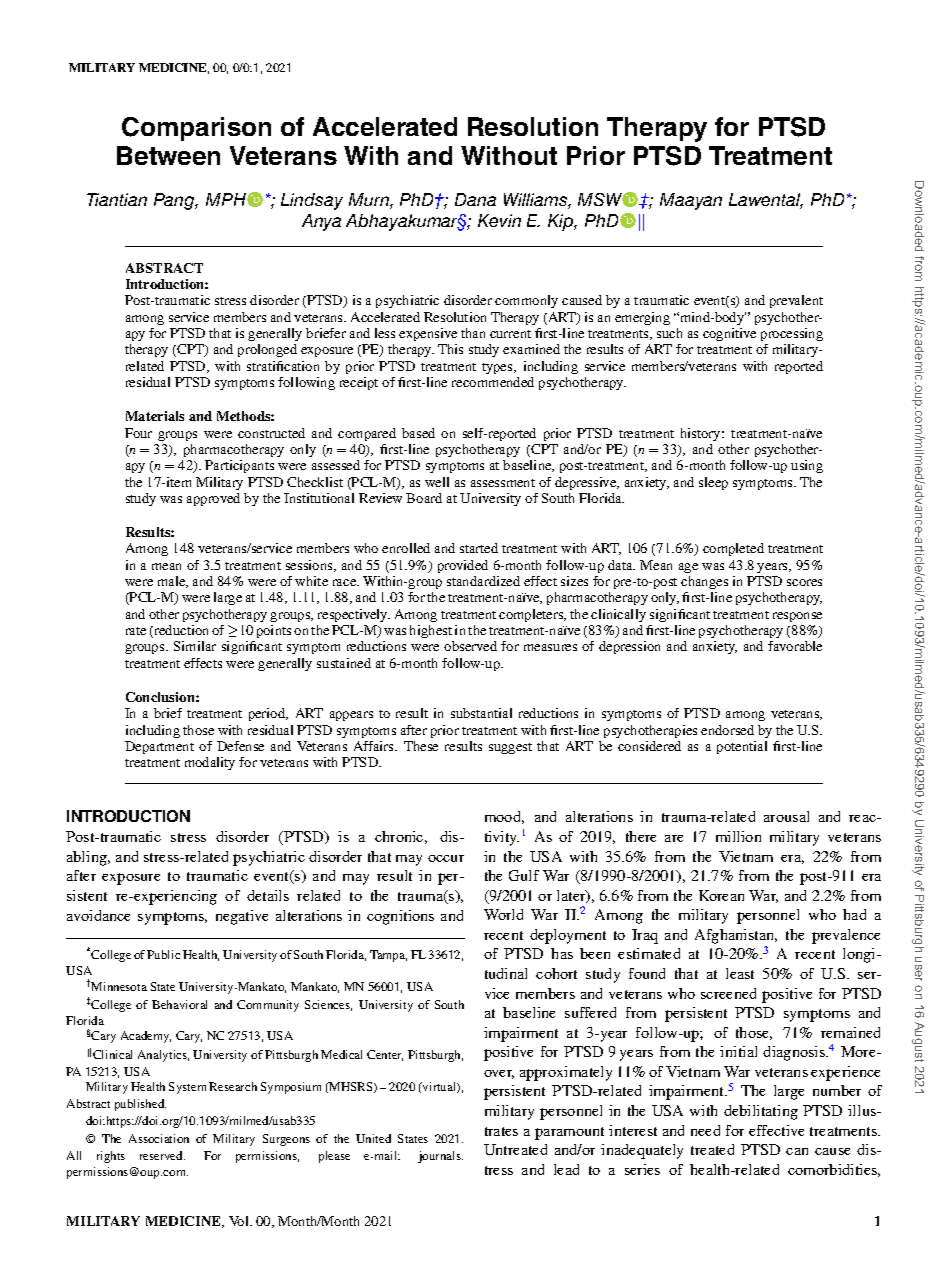 The height and width of the image is (1276, 952). I want to click on approved, so click(213, 499).
